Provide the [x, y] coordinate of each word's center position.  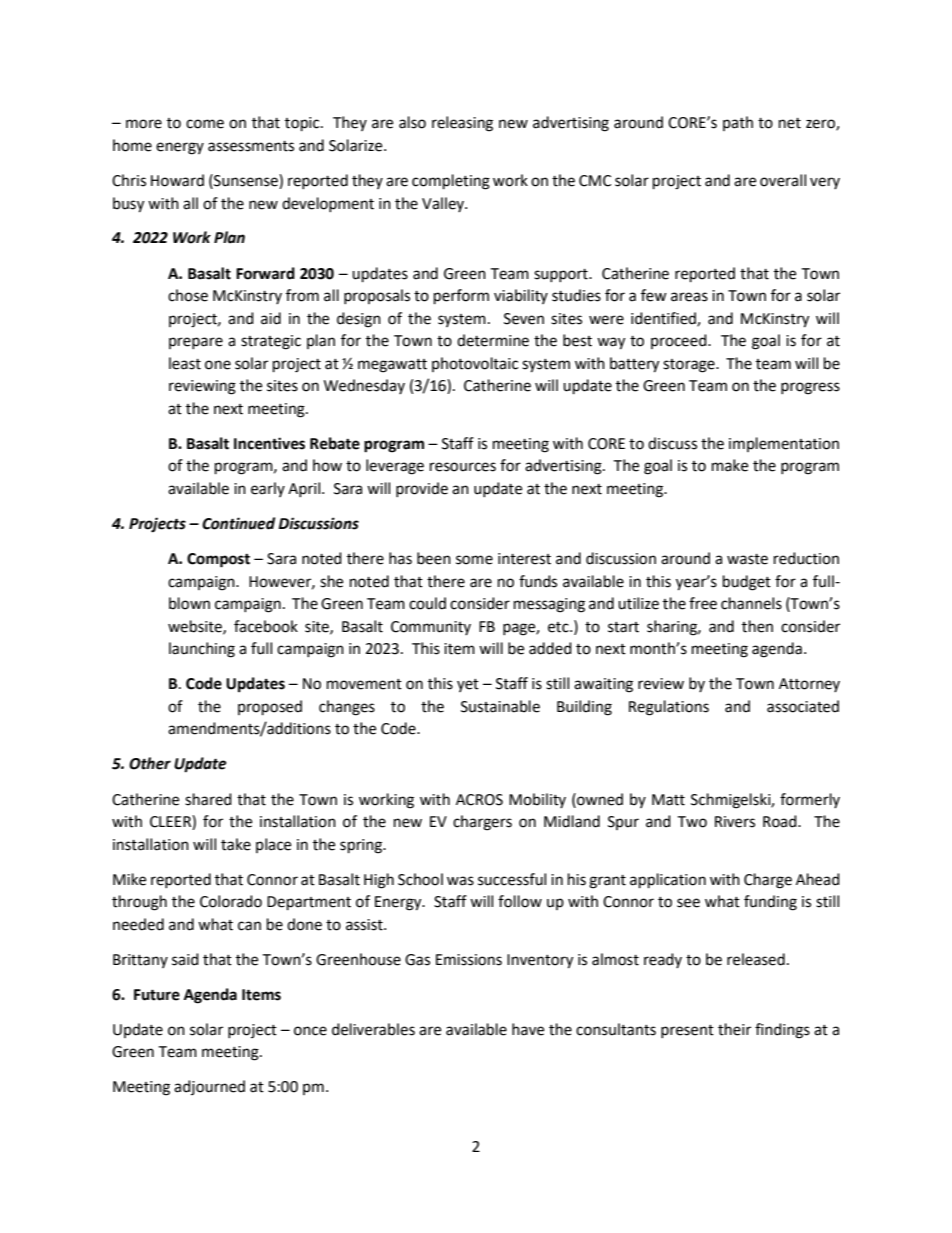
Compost [218, 560]
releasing [462, 124]
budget [747, 583]
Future [157, 995]
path [738, 123]
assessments [251, 146]
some [474, 560]
